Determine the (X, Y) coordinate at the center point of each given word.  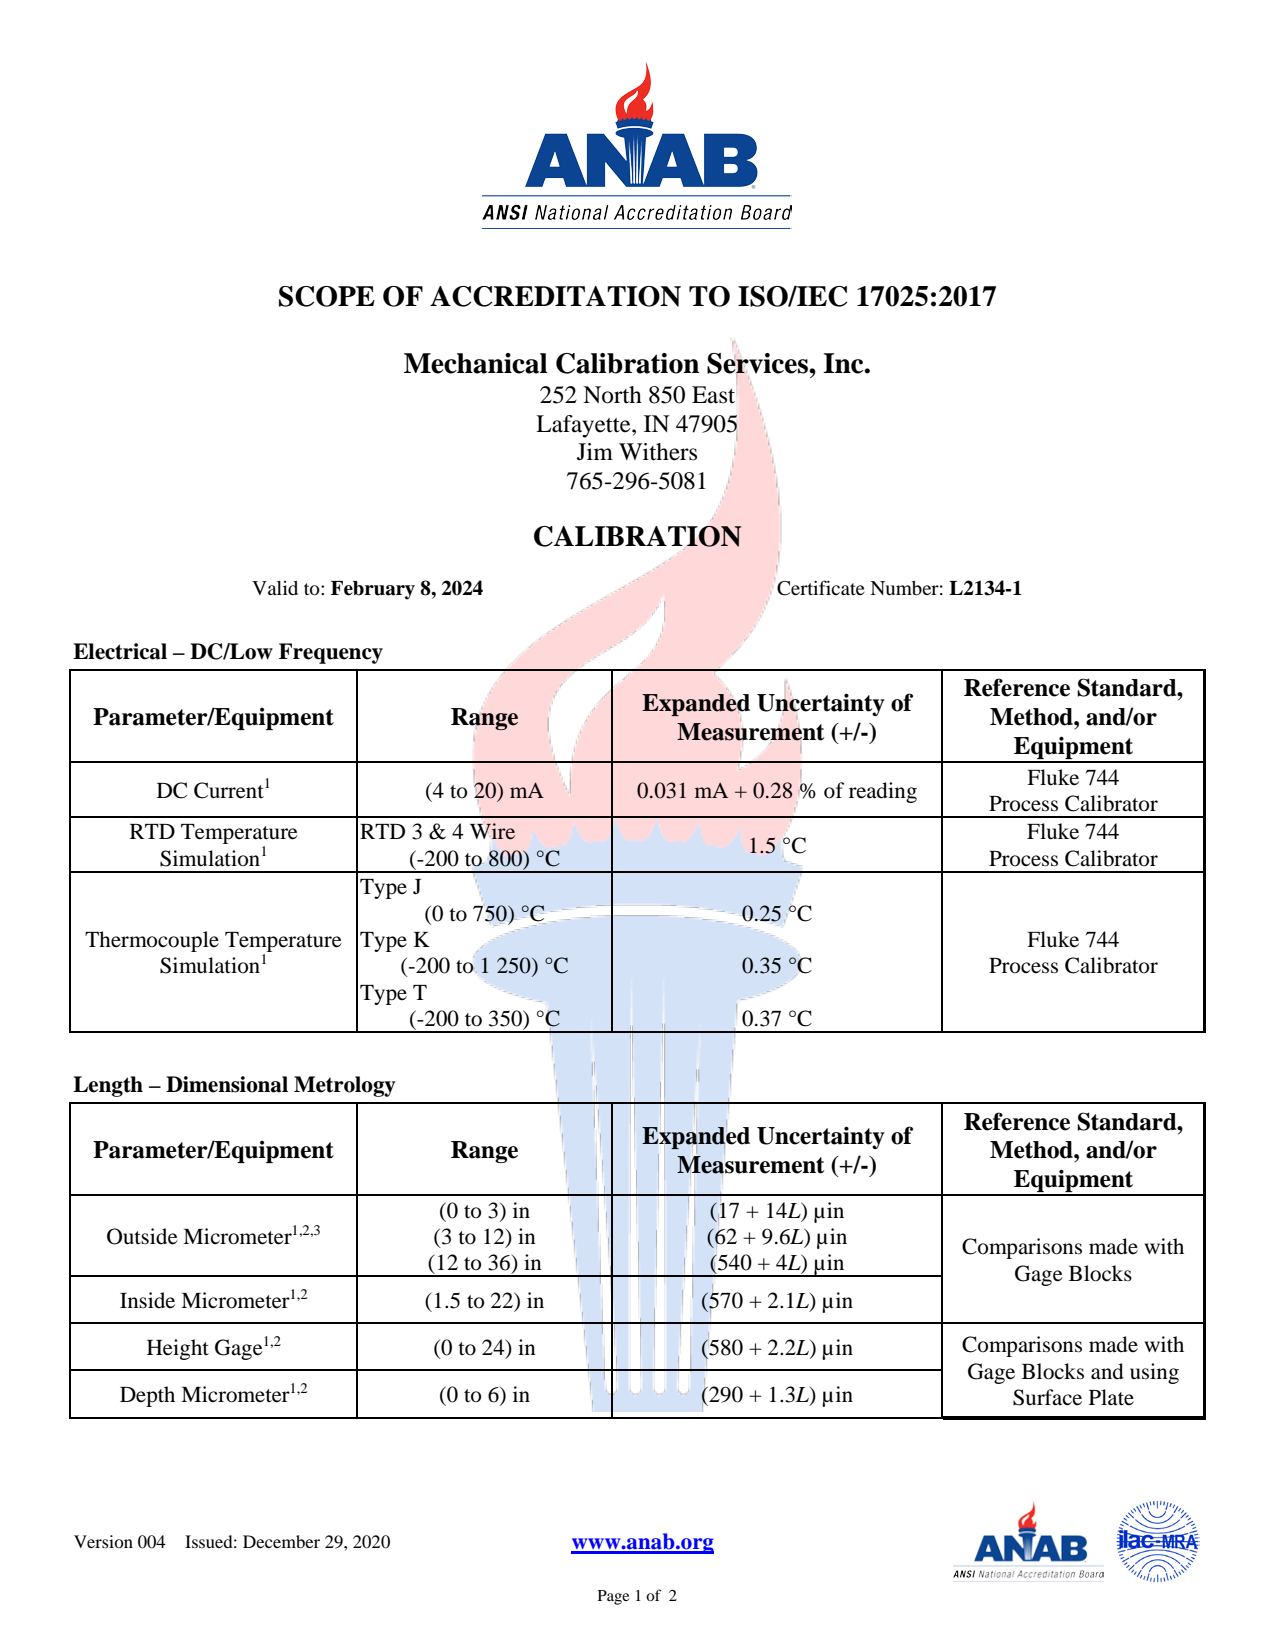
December (281, 1541)
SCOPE (327, 296)
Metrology (345, 1086)
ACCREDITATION (555, 296)
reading (883, 792)
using (1154, 1373)
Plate (1111, 1397)
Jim (595, 452)
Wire (492, 831)
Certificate (821, 588)
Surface (1047, 1397)
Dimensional (227, 1084)
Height (178, 1349)
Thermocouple (152, 941)
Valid (275, 588)
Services (758, 363)
